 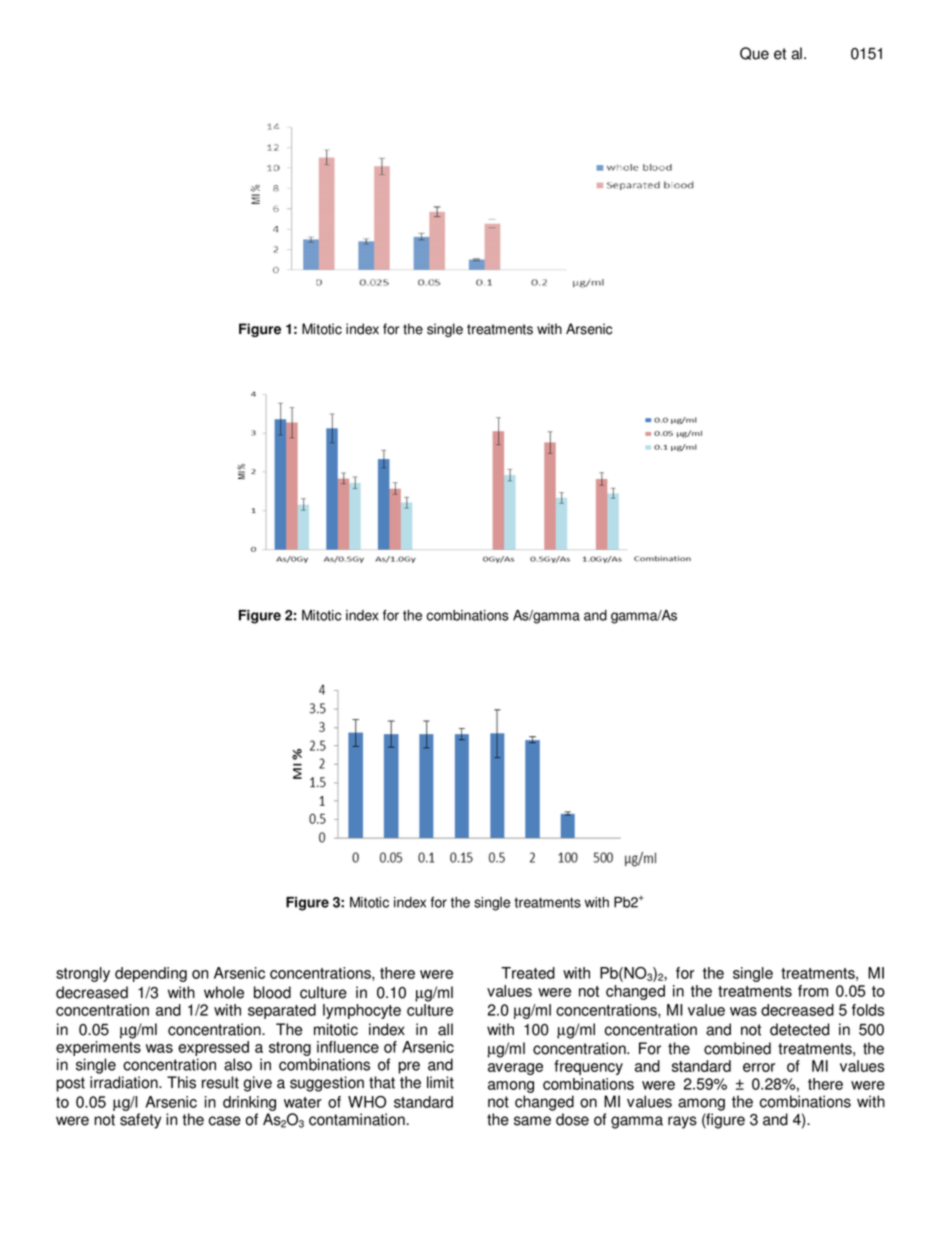 What do you see at coordinates (737, 1048) in the image?
I see `combined` at bounding box center [737, 1048].
